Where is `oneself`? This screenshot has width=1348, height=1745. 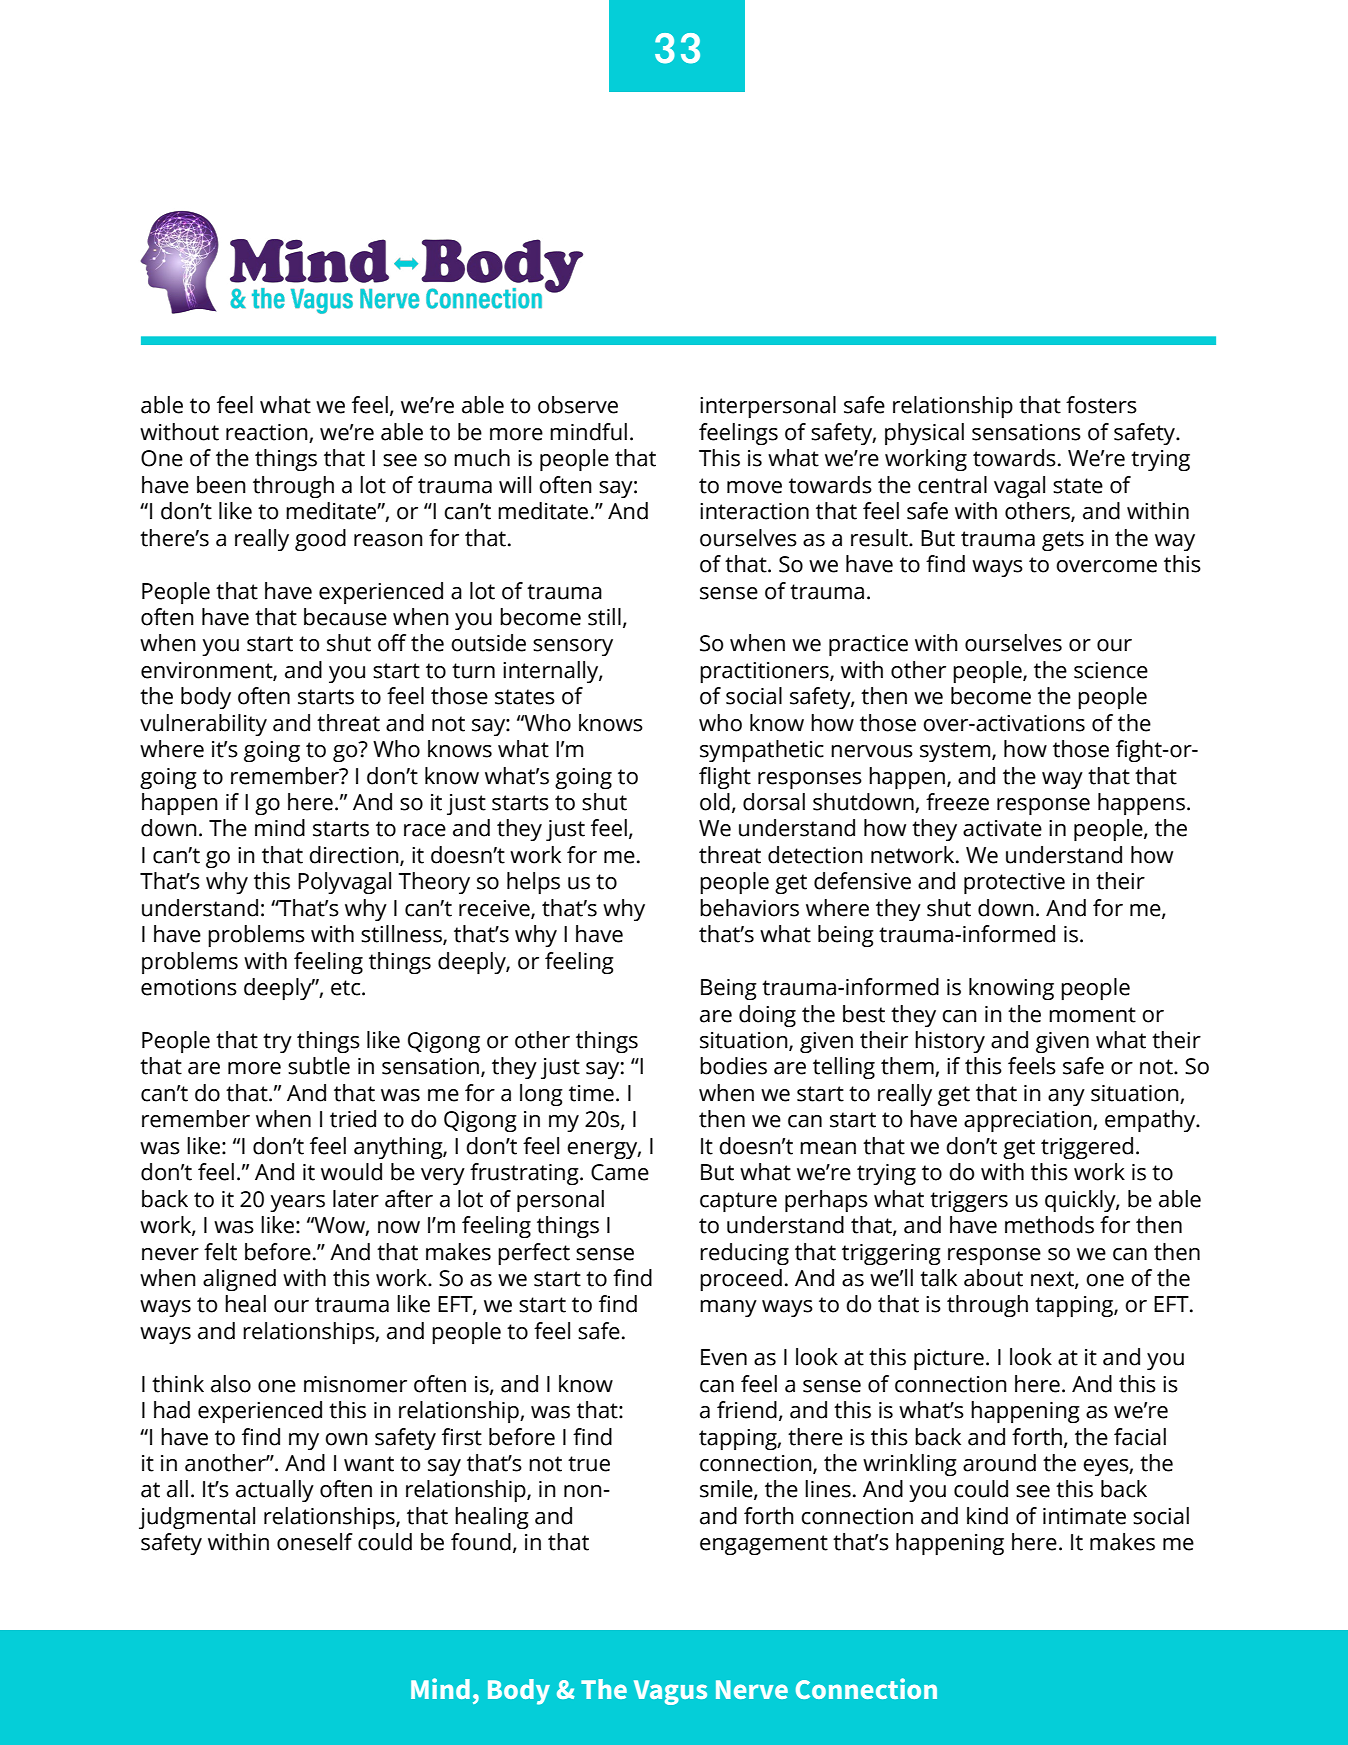 oneself is located at coordinates (315, 1542).
